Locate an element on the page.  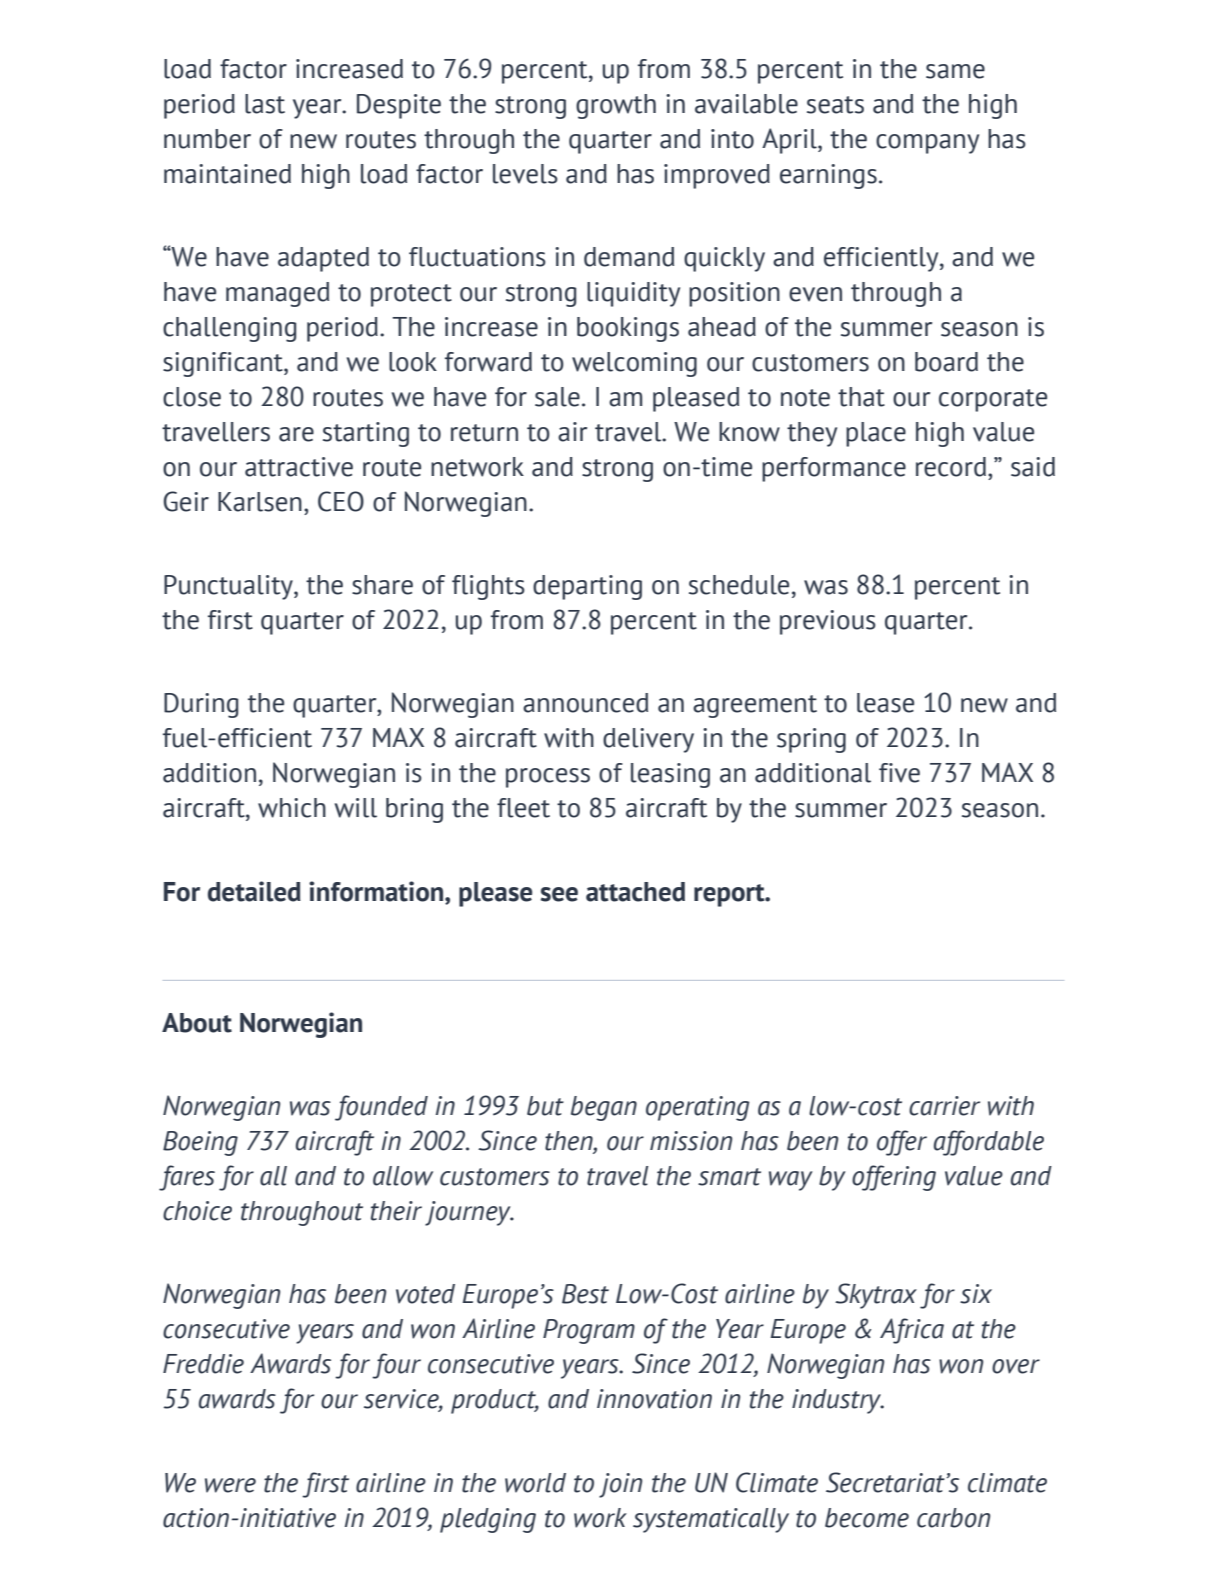
departing is located at coordinates (587, 587).
